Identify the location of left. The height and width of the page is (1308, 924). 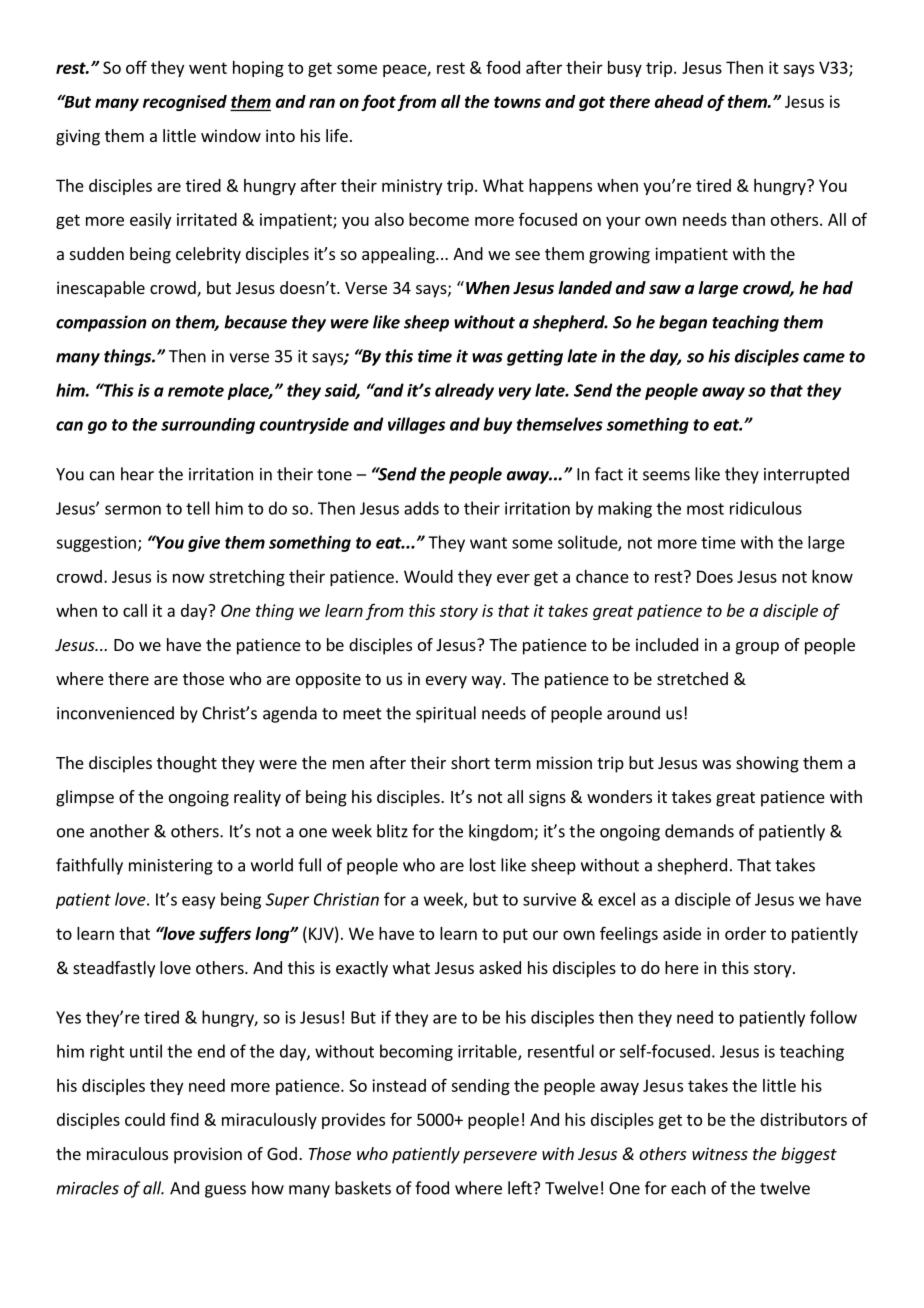
(521, 1188).
